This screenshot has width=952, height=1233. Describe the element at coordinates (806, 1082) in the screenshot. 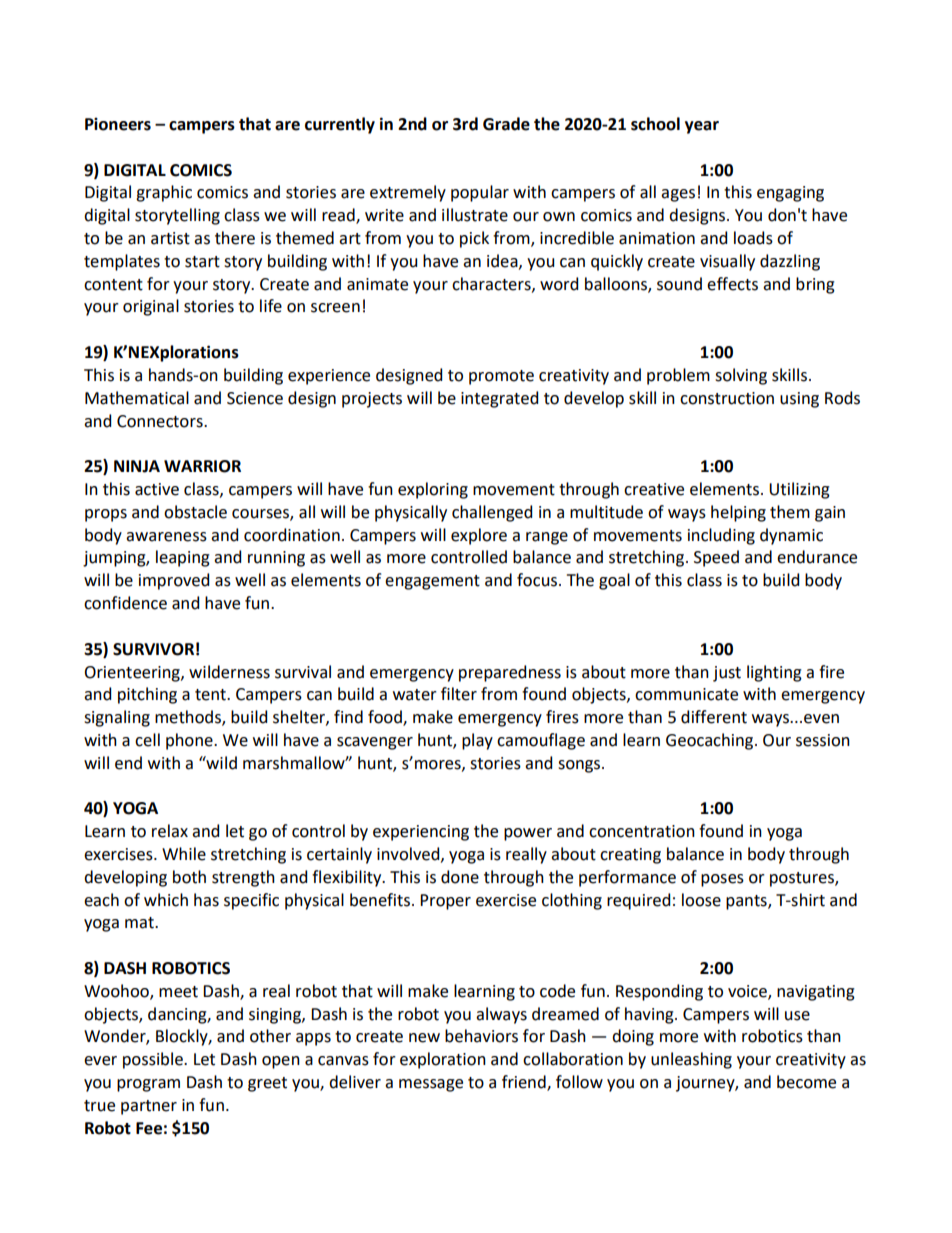

I see `become` at that location.
